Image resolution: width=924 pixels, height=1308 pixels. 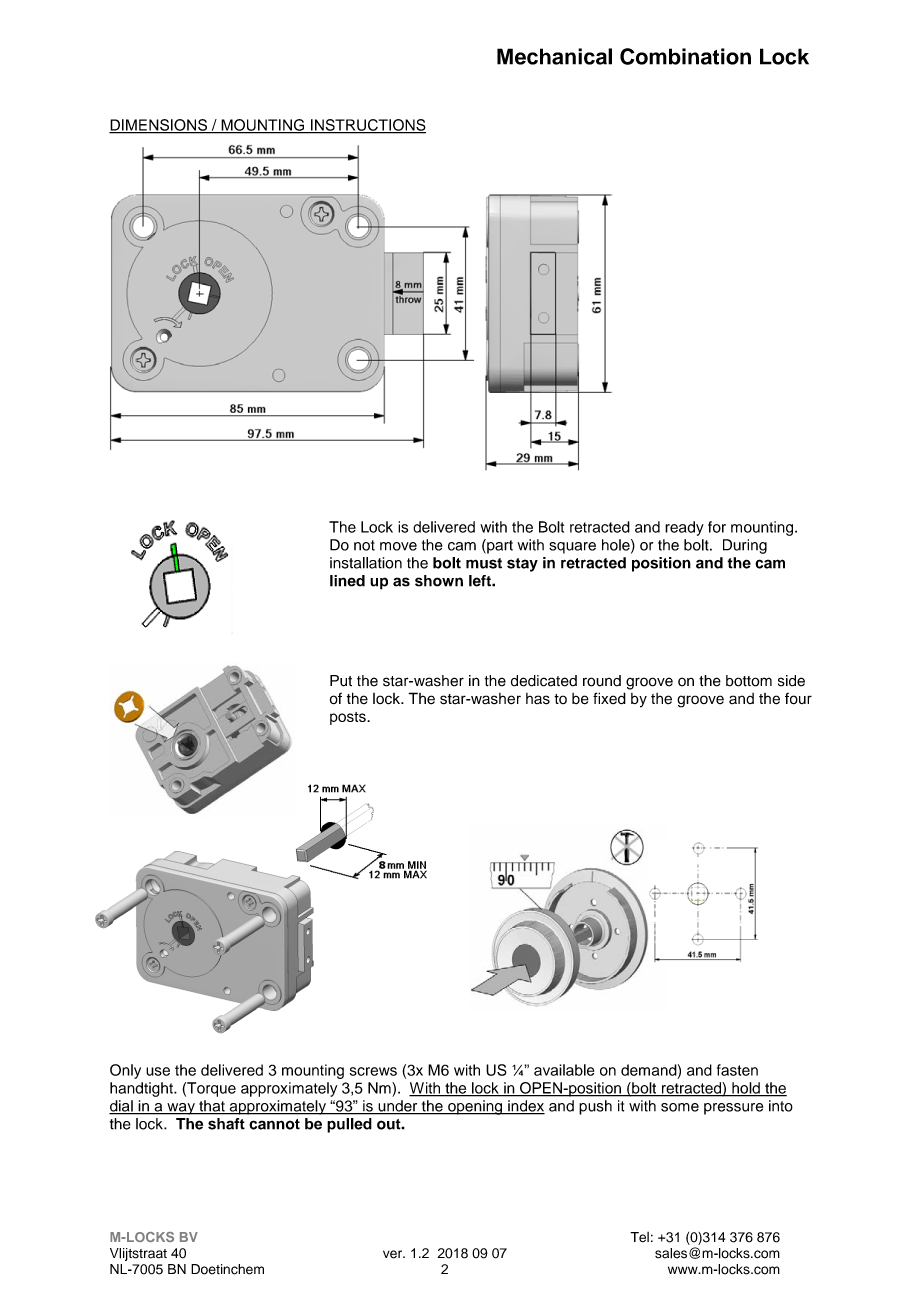 I want to click on screws, so click(x=373, y=1071).
